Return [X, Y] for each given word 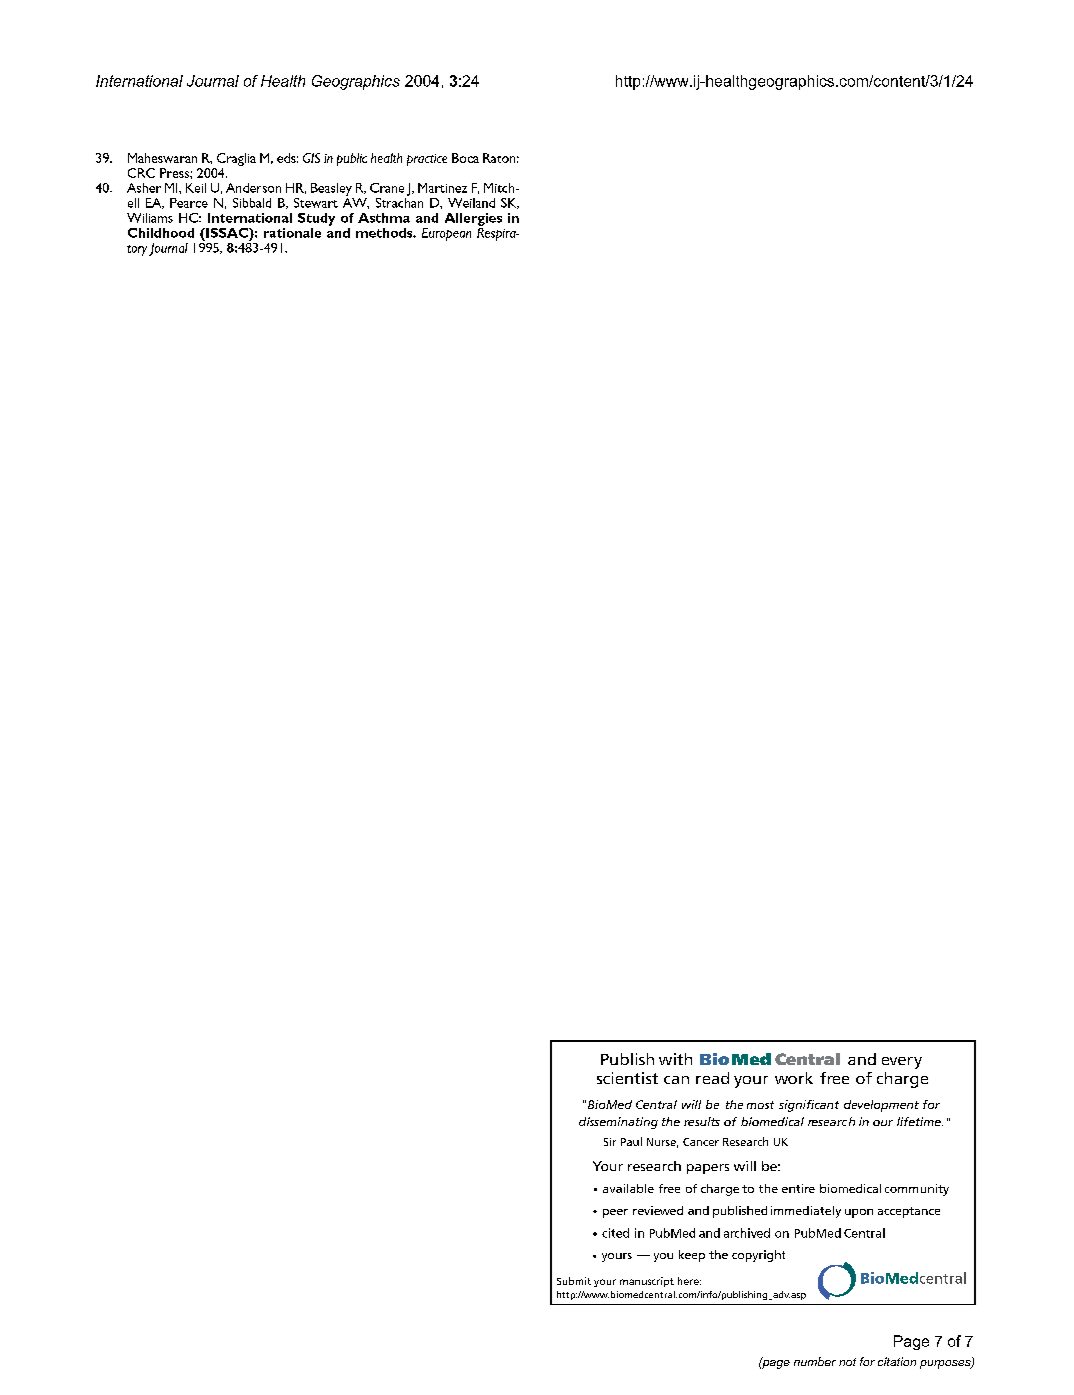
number [815, 1361]
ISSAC [227, 233]
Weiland [471, 203]
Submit [574, 1281]
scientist [627, 1078]
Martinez [442, 188]
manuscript [647, 1282]
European [446, 234]
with [675, 1059]
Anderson [253, 188]
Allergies [473, 219]
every [902, 1063]
